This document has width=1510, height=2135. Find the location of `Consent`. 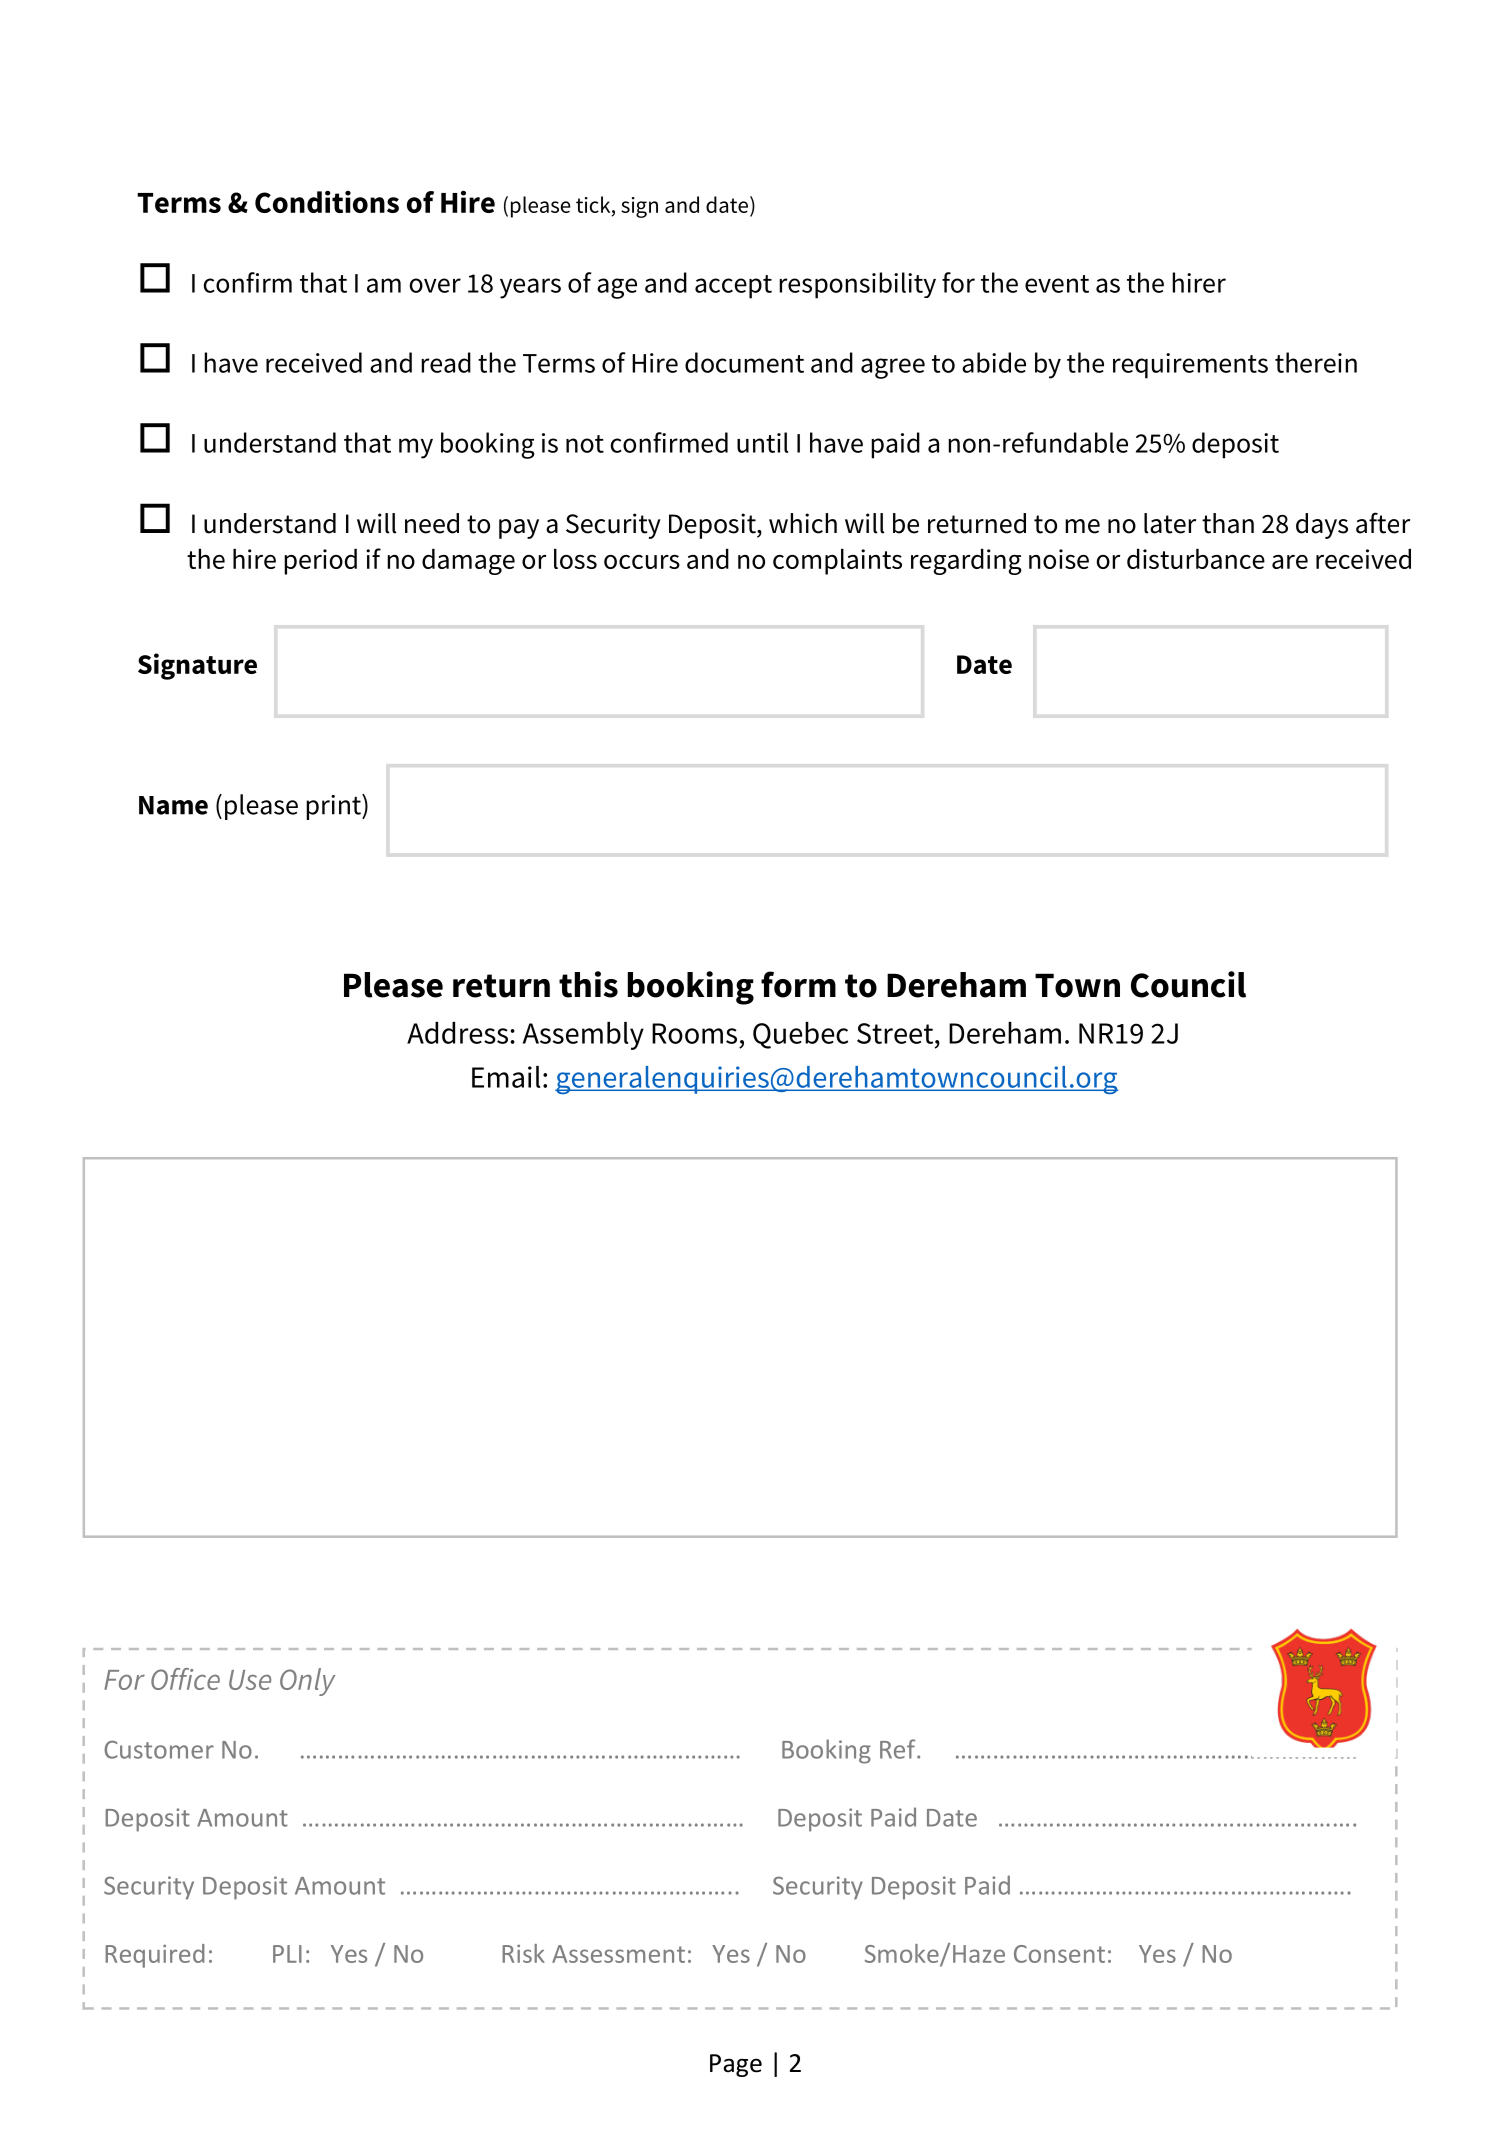

Consent is located at coordinates (1059, 1954).
